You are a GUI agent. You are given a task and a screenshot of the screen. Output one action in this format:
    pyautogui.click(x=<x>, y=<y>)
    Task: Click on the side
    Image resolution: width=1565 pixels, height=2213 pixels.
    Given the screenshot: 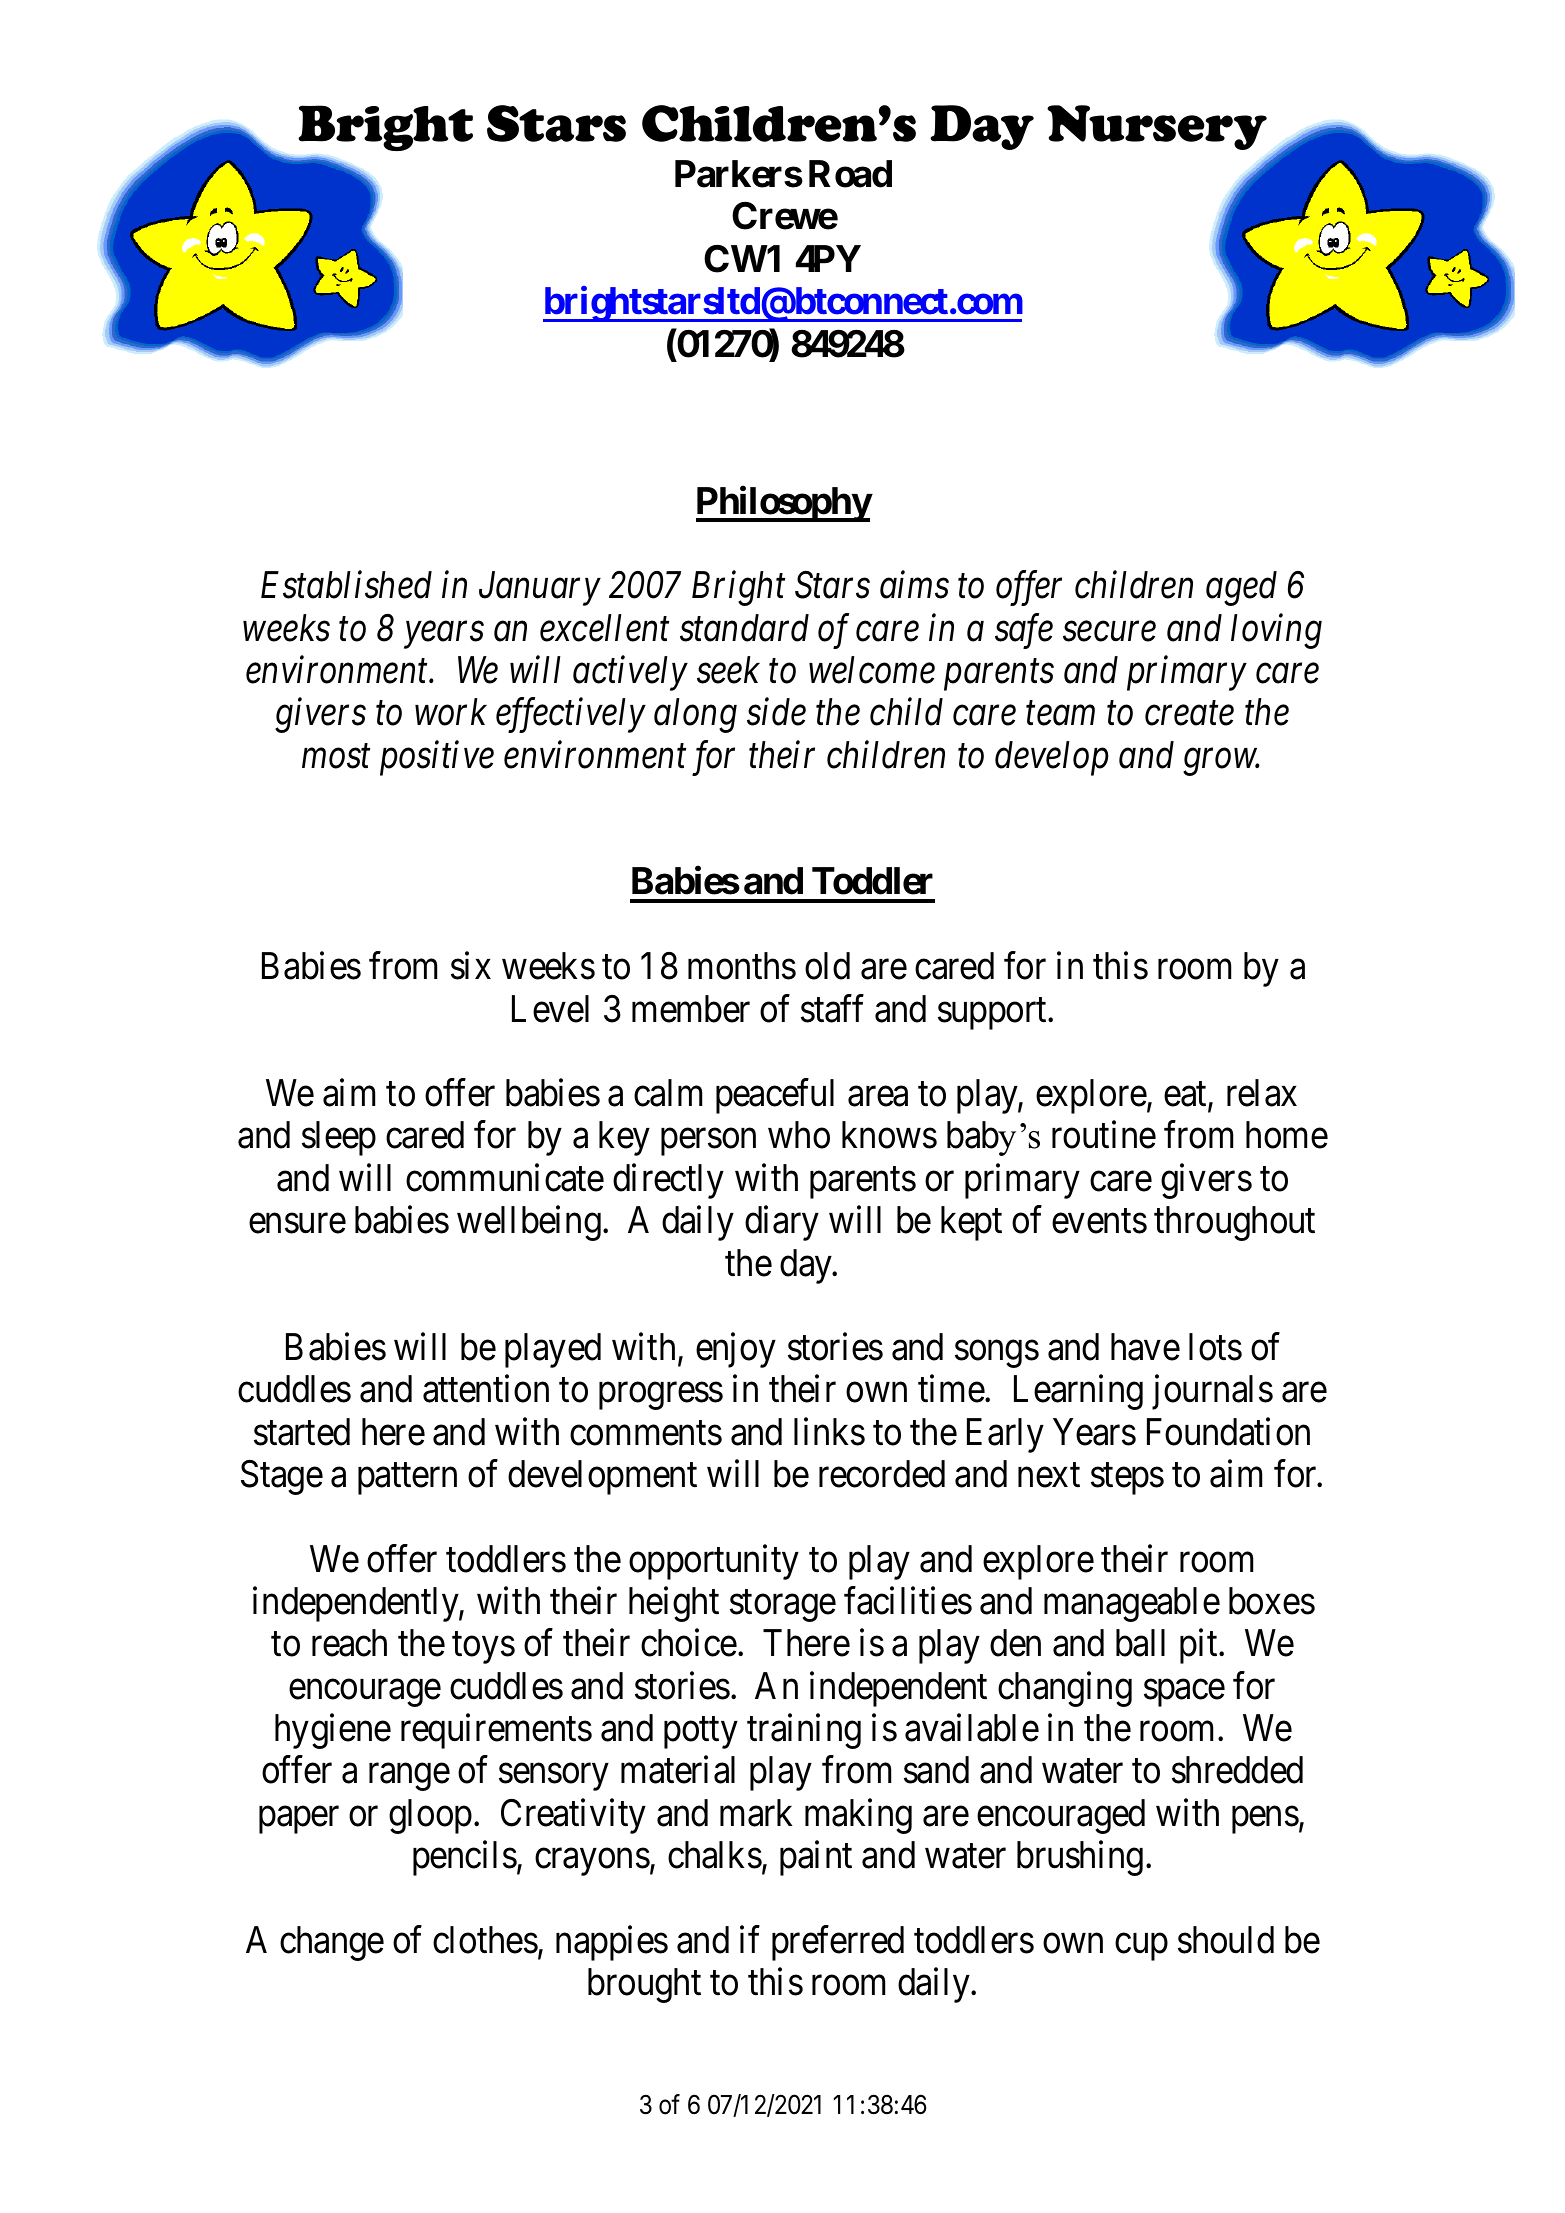 What is the action you would take?
    pyautogui.click(x=776, y=712)
